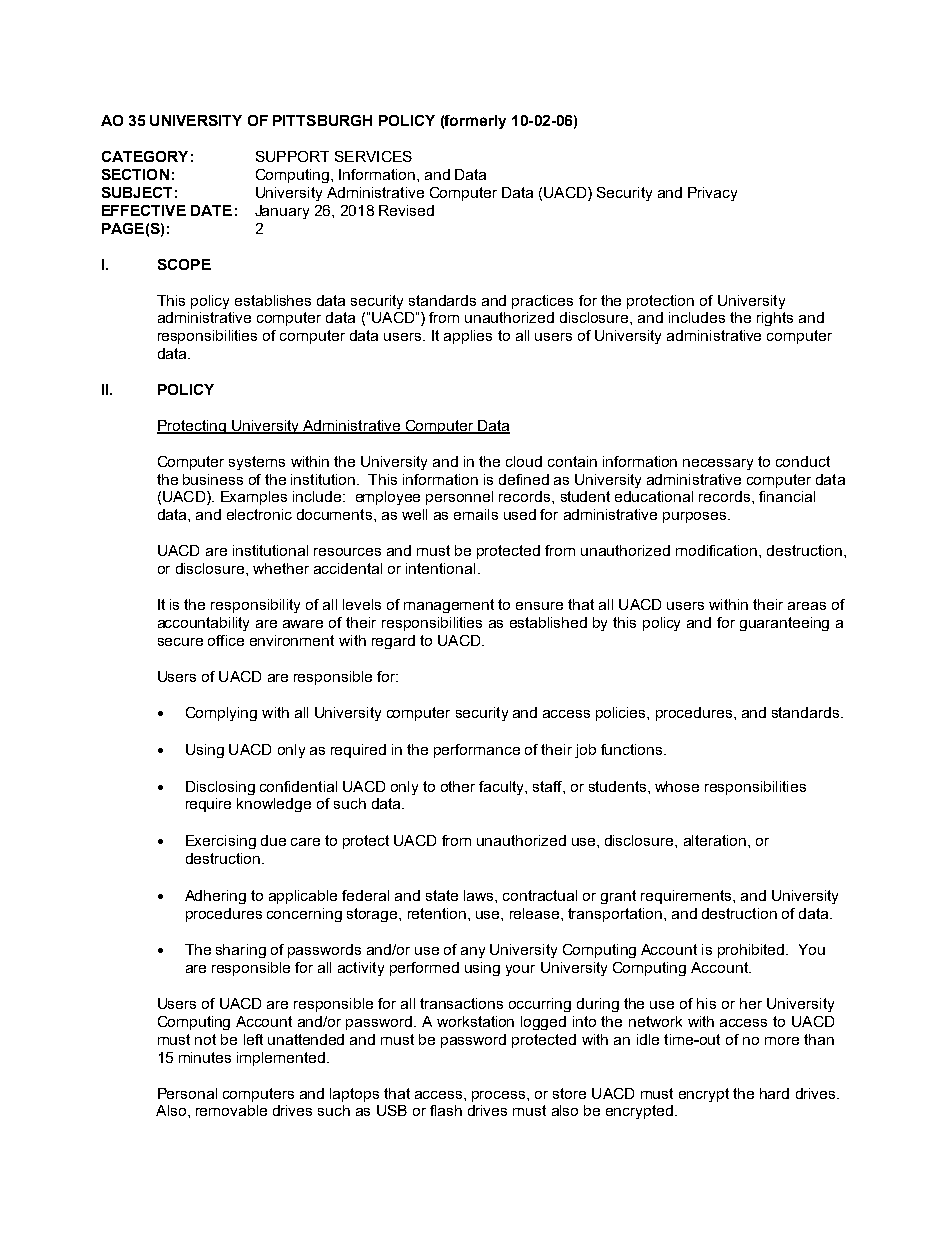 Image resolution: width=952 pixels, height=1233 pixels. What do you see at coordinates (774, 1093) in the screenshot?
I see `hard` at bounding box center [774, 1093].
